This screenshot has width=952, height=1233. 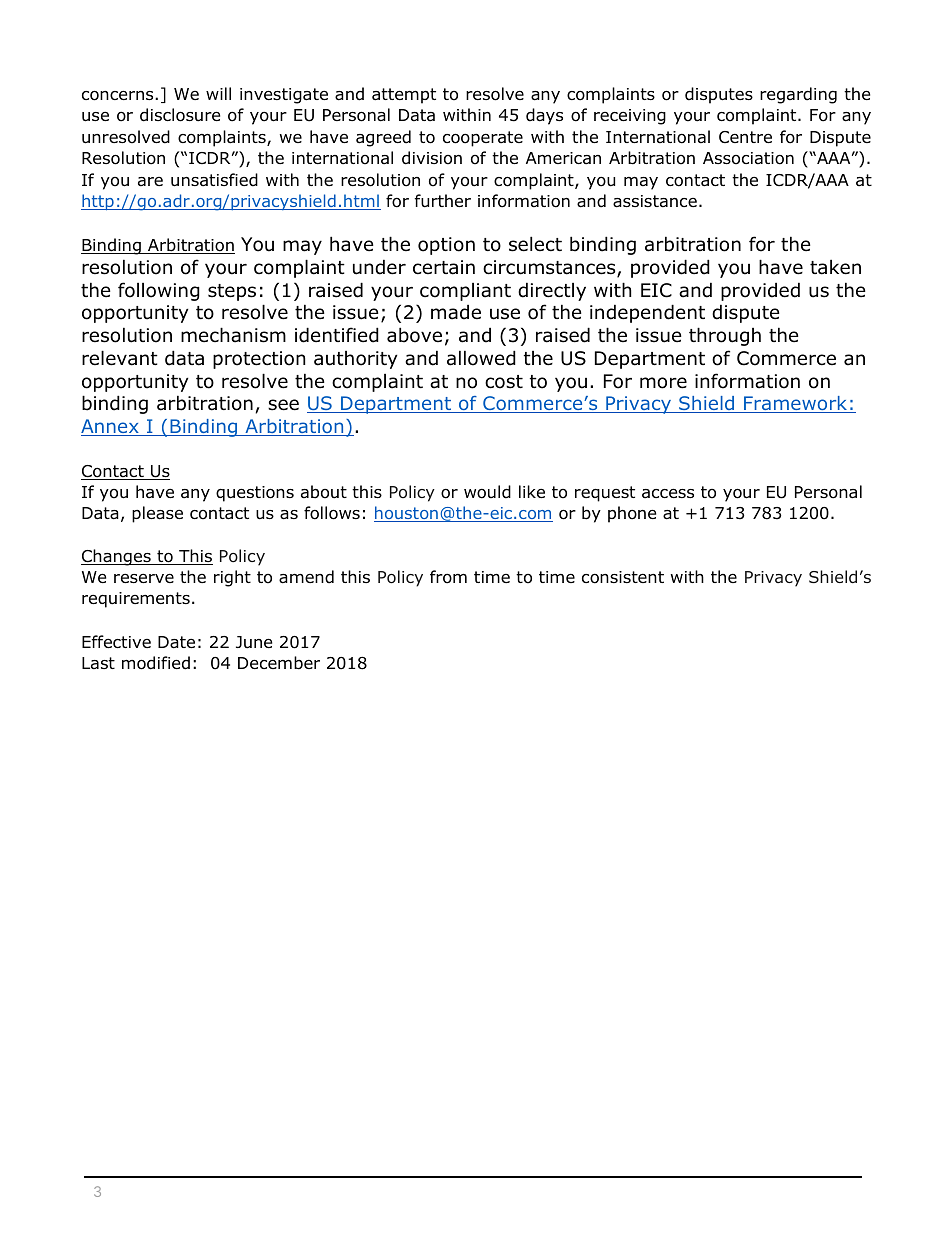 I want to click on consistent, so click(x=623, y=577).
